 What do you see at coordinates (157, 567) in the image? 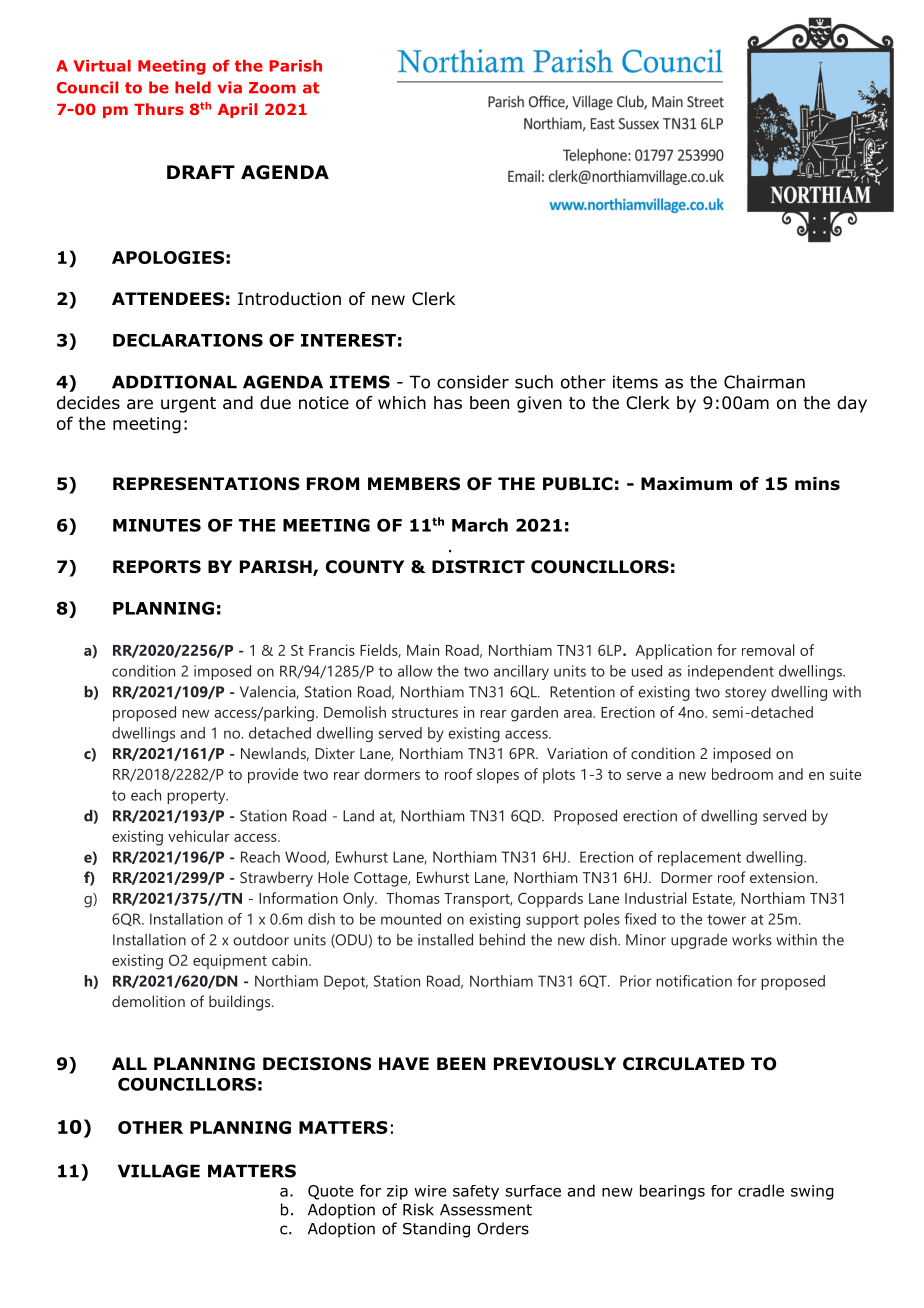
I see `REPORTS` at bounding box center [157, 567].
